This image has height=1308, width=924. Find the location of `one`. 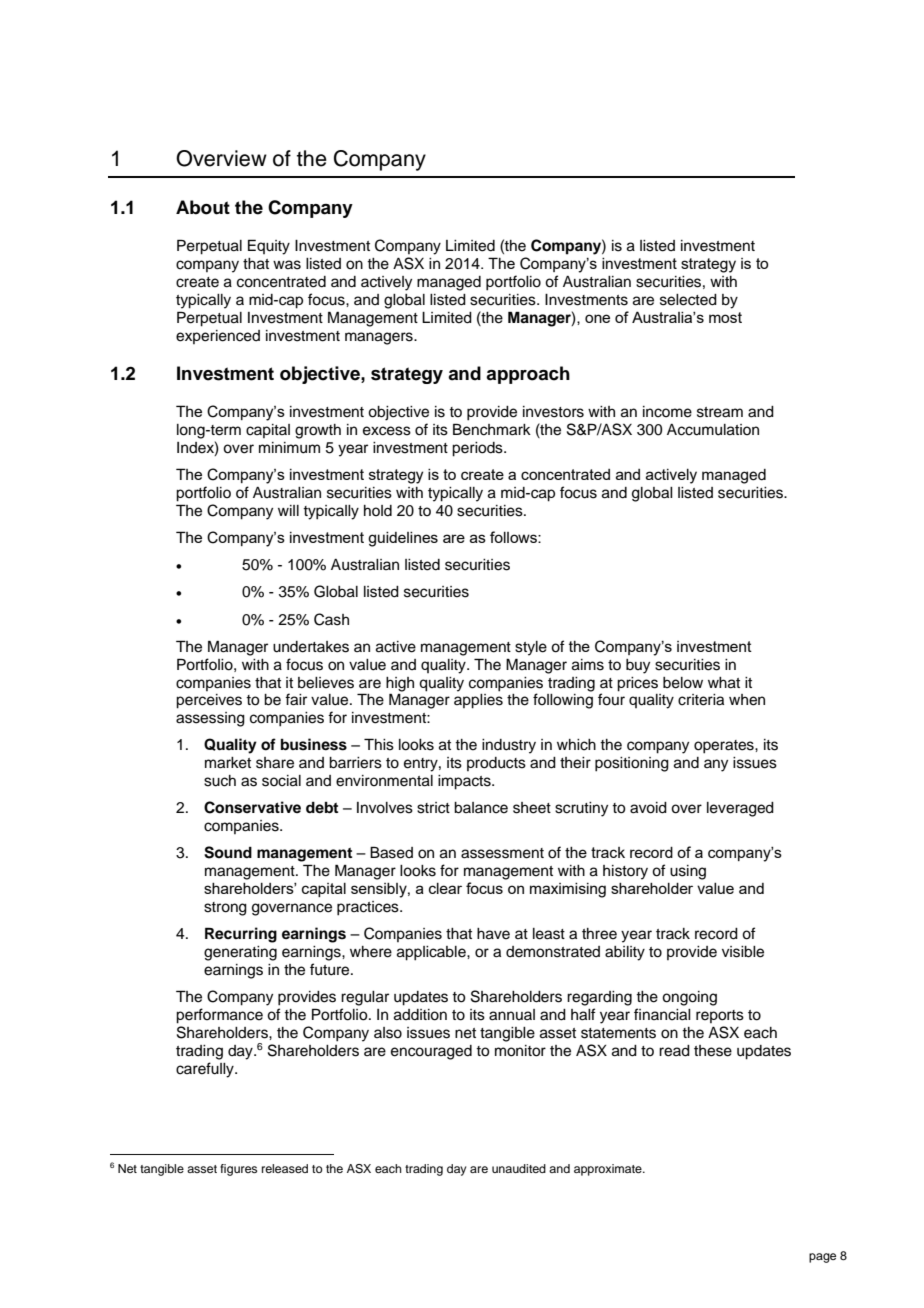

one is located at coordinates (597, 318).
